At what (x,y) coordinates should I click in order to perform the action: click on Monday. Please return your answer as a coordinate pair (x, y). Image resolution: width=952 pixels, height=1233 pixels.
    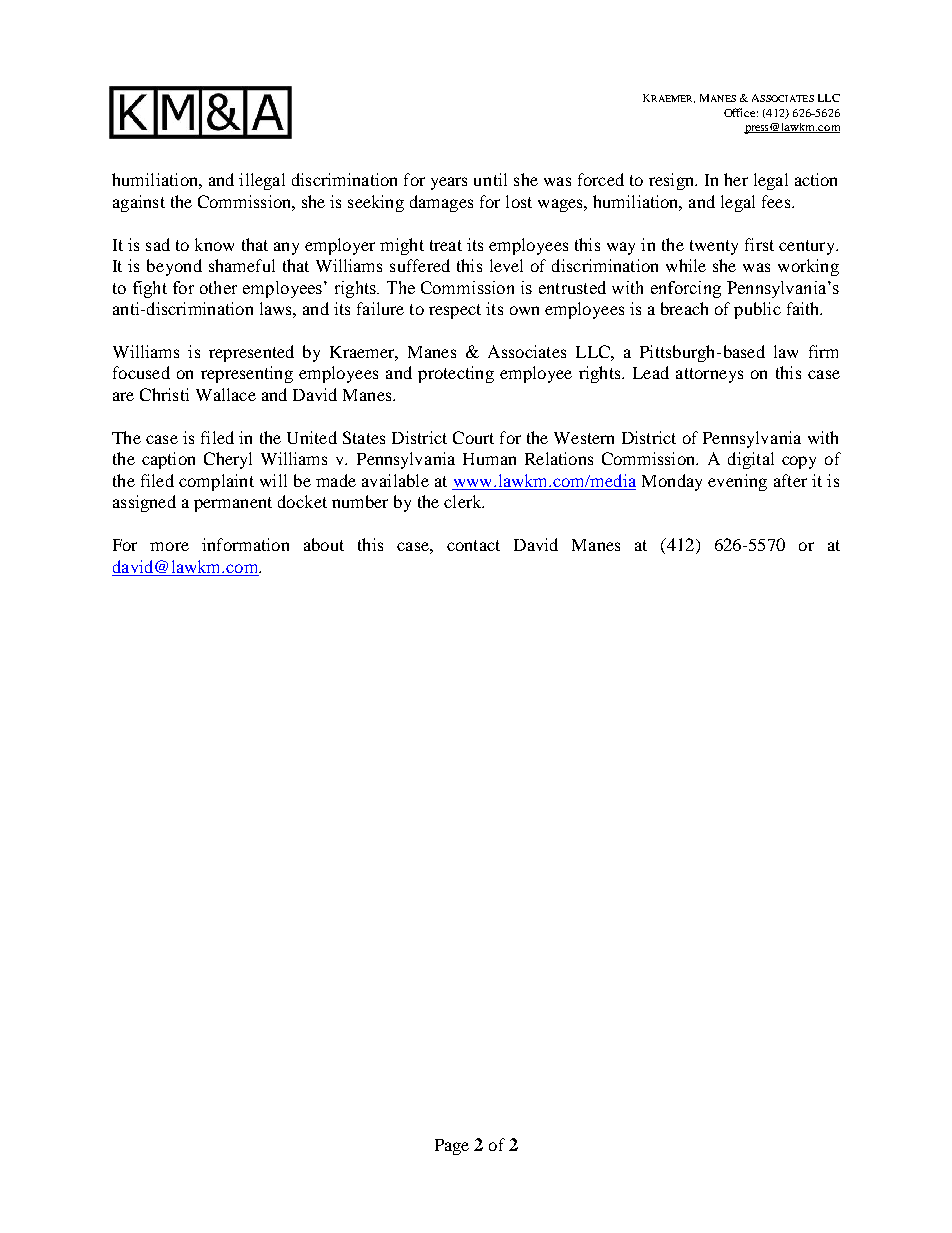
    Looking at the image, I should click on (672, 482).
